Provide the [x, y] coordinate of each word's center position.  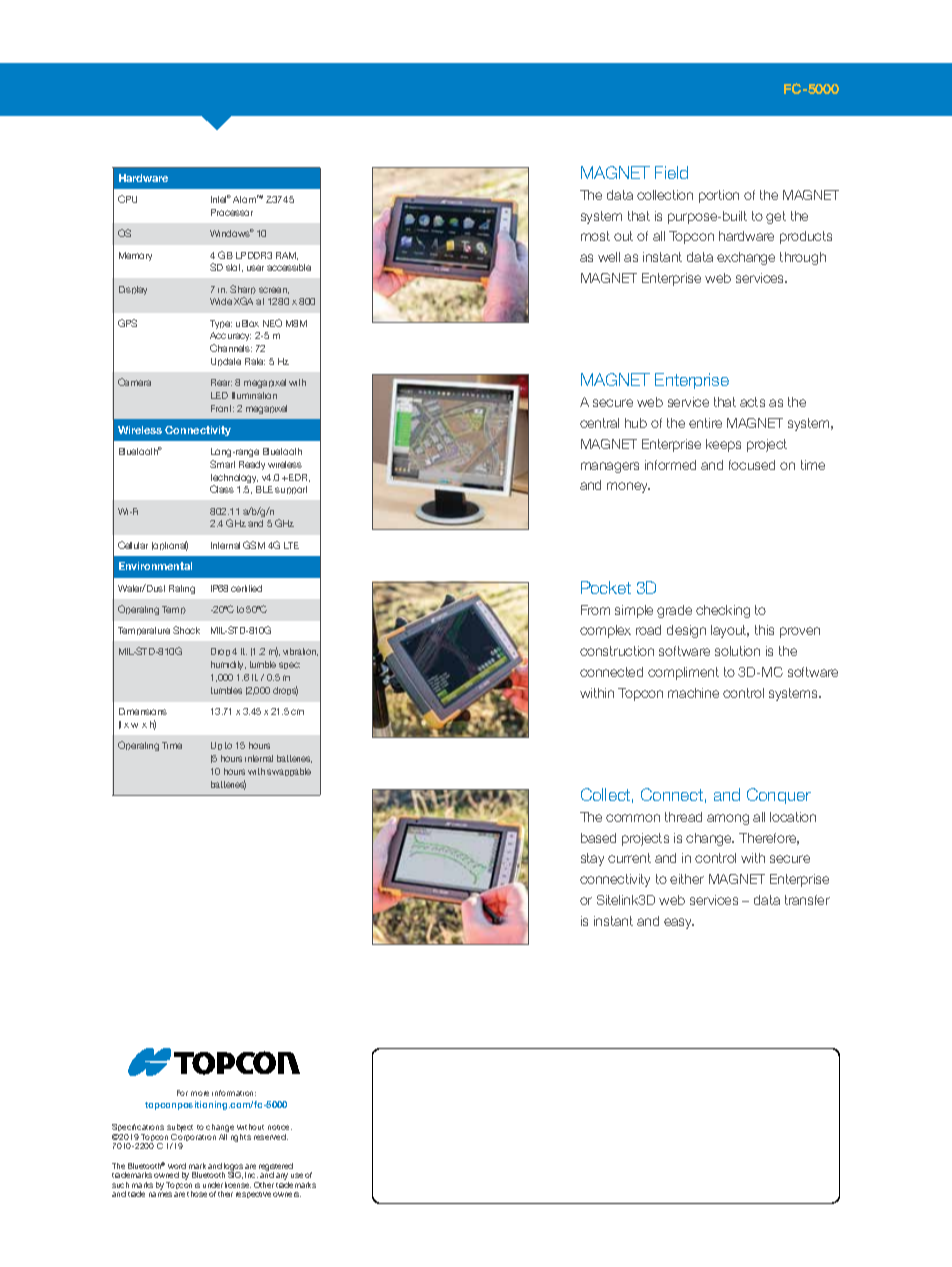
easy [679, 923]
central [599, 423]
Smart [222, 464]
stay [592, 859]
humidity [228, 665]
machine [693, 693]
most [595, 236]
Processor [232, 212]
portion [719, 196]
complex [605, 631]
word [177, 1166]
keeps [723, 445]
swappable [289, 772]
